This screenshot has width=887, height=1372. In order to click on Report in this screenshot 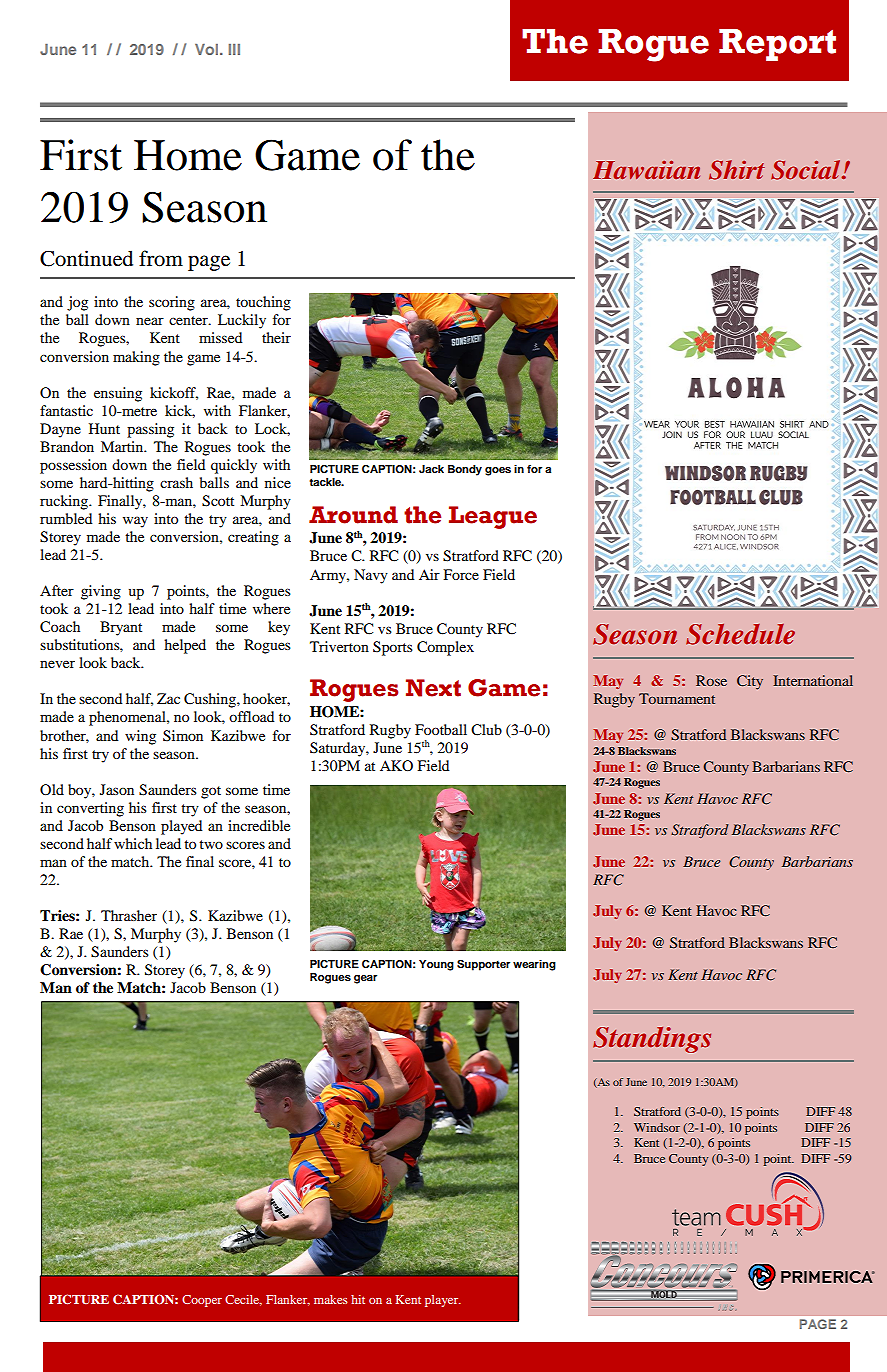, I will do `click(777, 45)`.
